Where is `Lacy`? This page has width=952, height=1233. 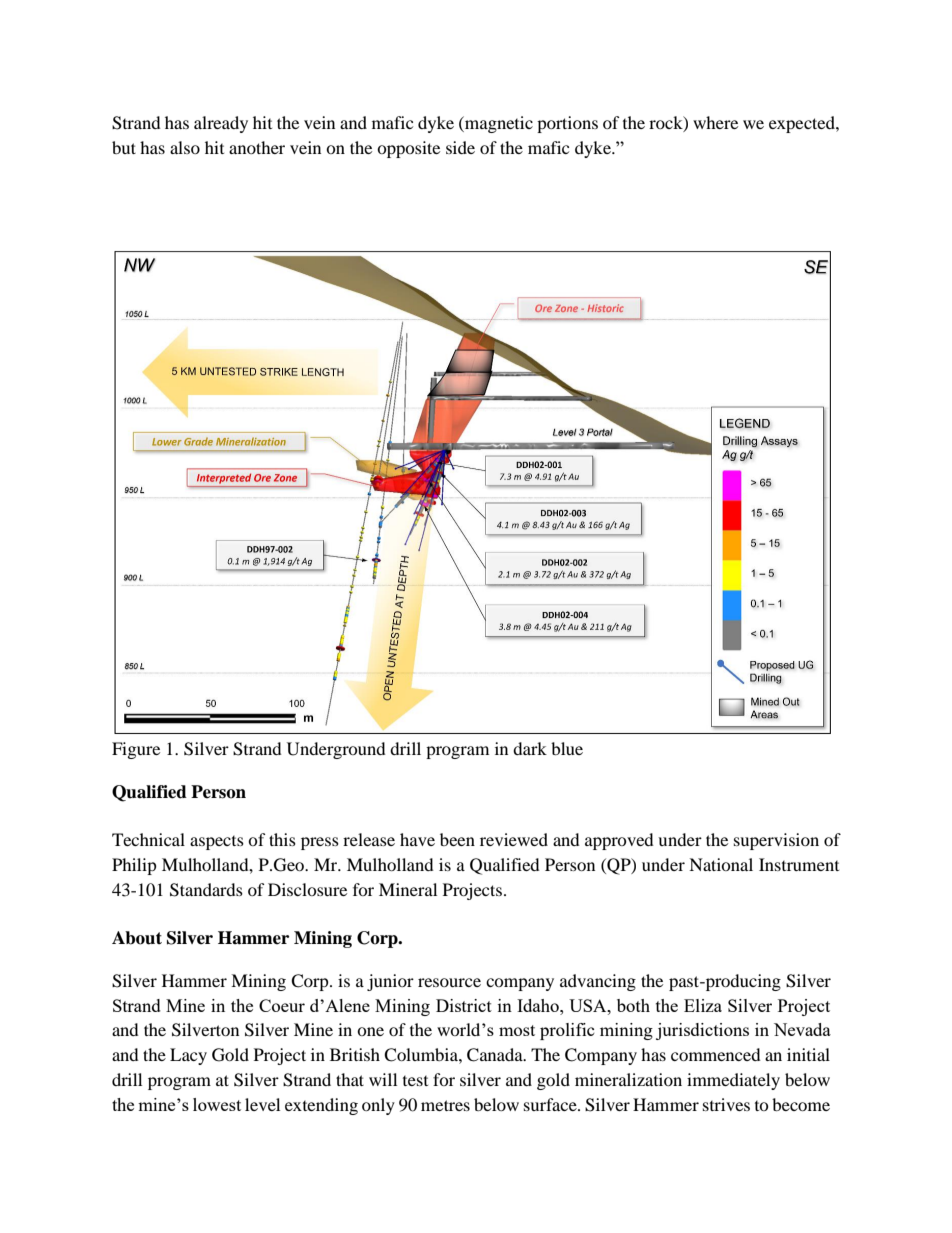
Lacy is located at coordinates (188, 1056).
